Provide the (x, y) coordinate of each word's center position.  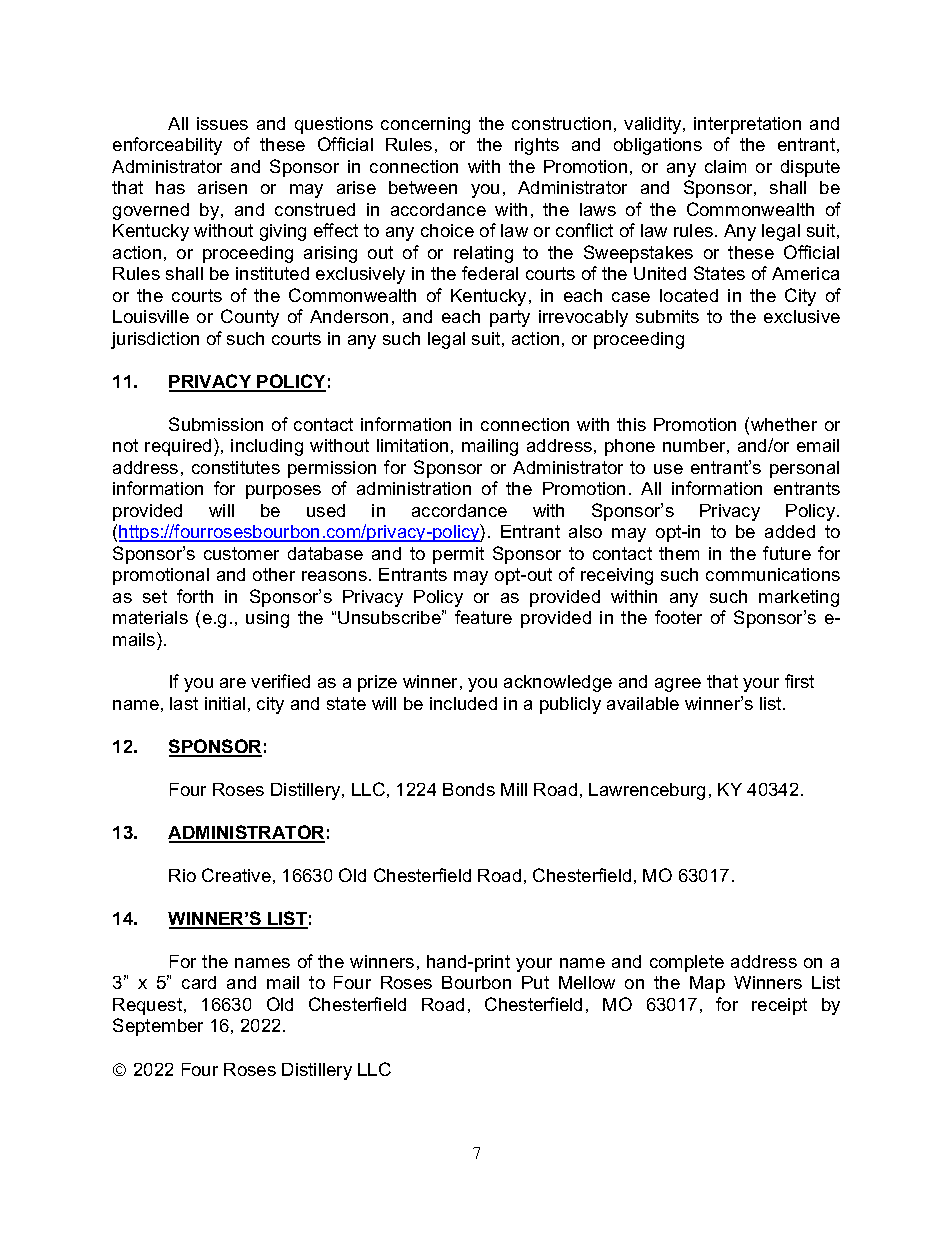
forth (195, 596)
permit (458, 555)
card (199, 982)
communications (773, 574)
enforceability (167, 146)
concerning (425, 125)
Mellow (587, 982)
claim (725, 166)
